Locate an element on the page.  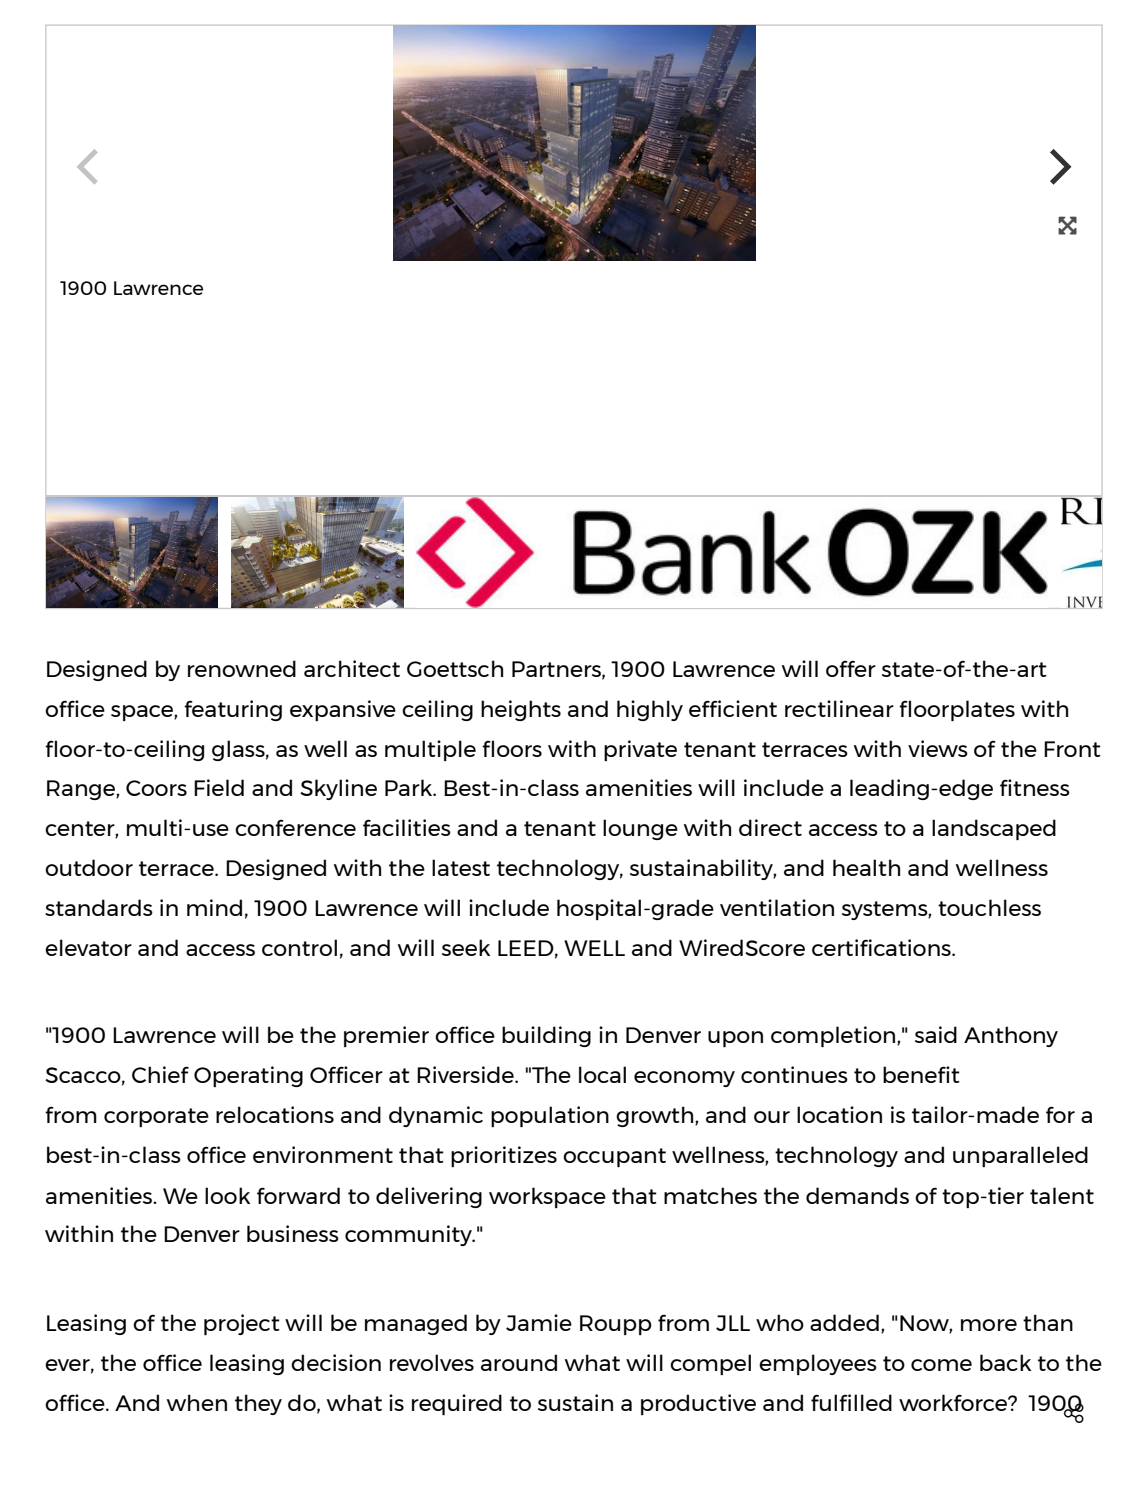
look is located at coordinates (227, 1195).
